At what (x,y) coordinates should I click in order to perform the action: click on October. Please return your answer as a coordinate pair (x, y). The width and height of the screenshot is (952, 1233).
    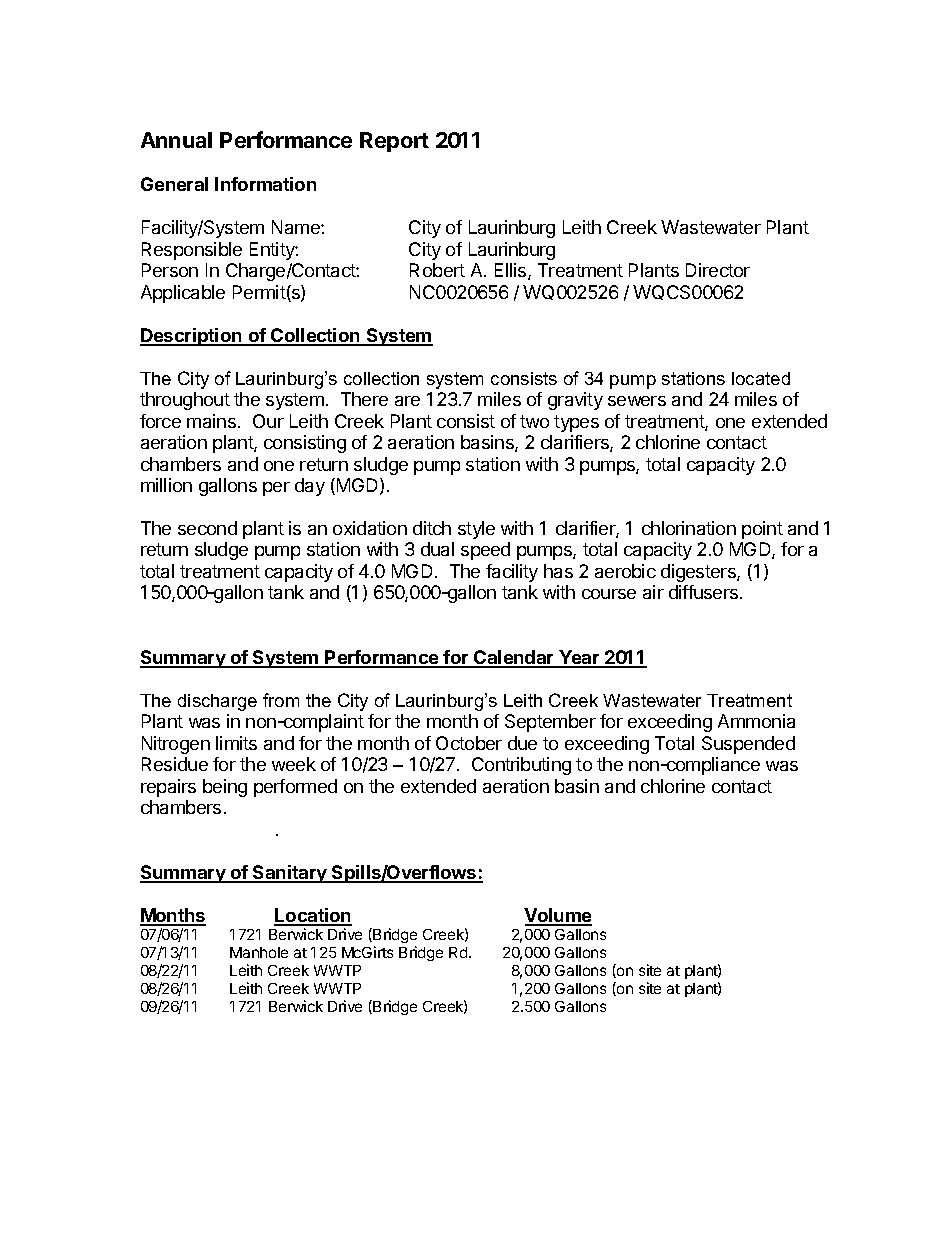
    Looking at the image, I should click on (469, 743).
